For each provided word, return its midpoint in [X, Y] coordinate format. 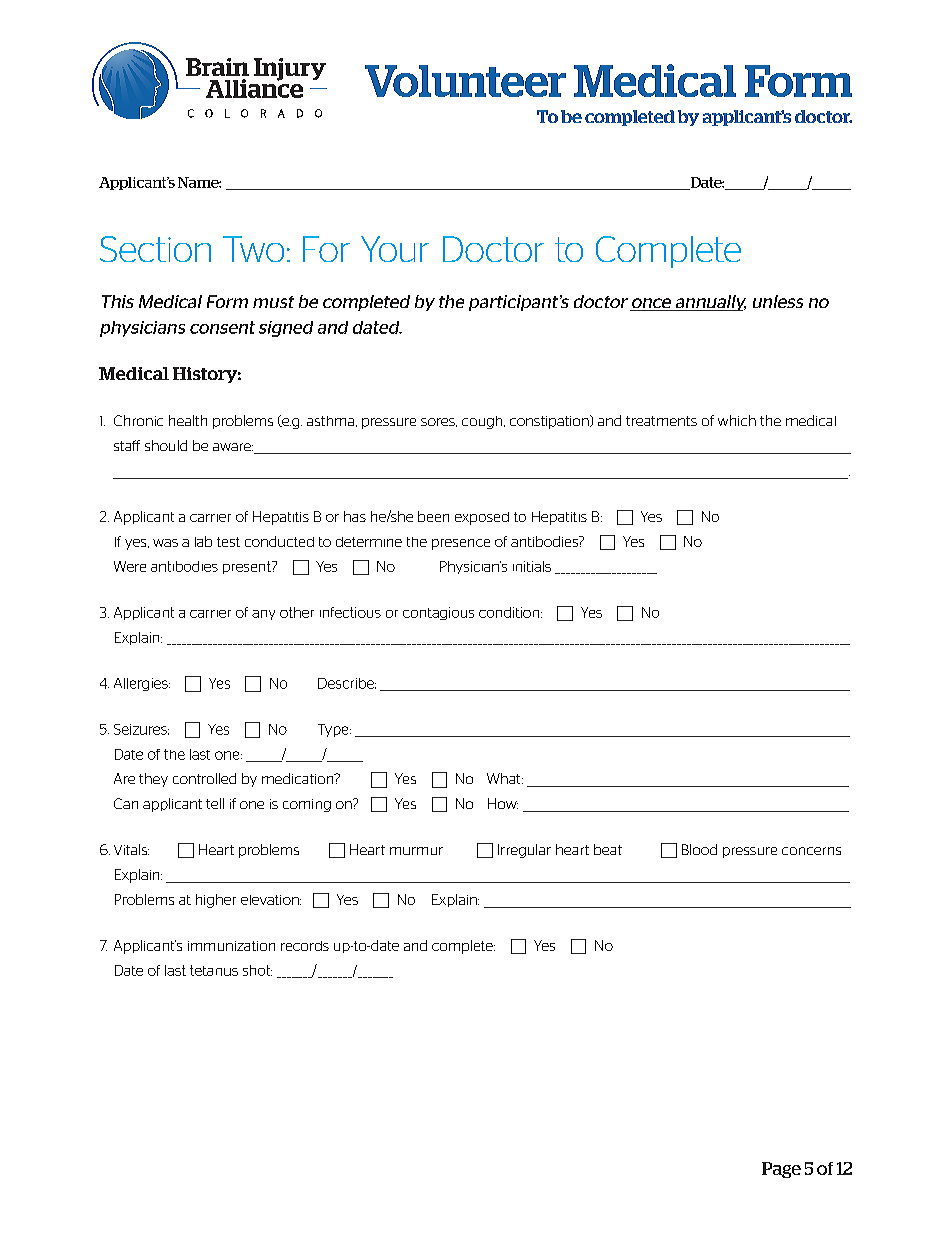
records [305, 946]
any [263, 615]
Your [395, 249]
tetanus [214, 970]
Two [253, 249]
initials [532, 566]
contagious [438, 613]
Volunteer [465, 81]
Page [781, 1170]
